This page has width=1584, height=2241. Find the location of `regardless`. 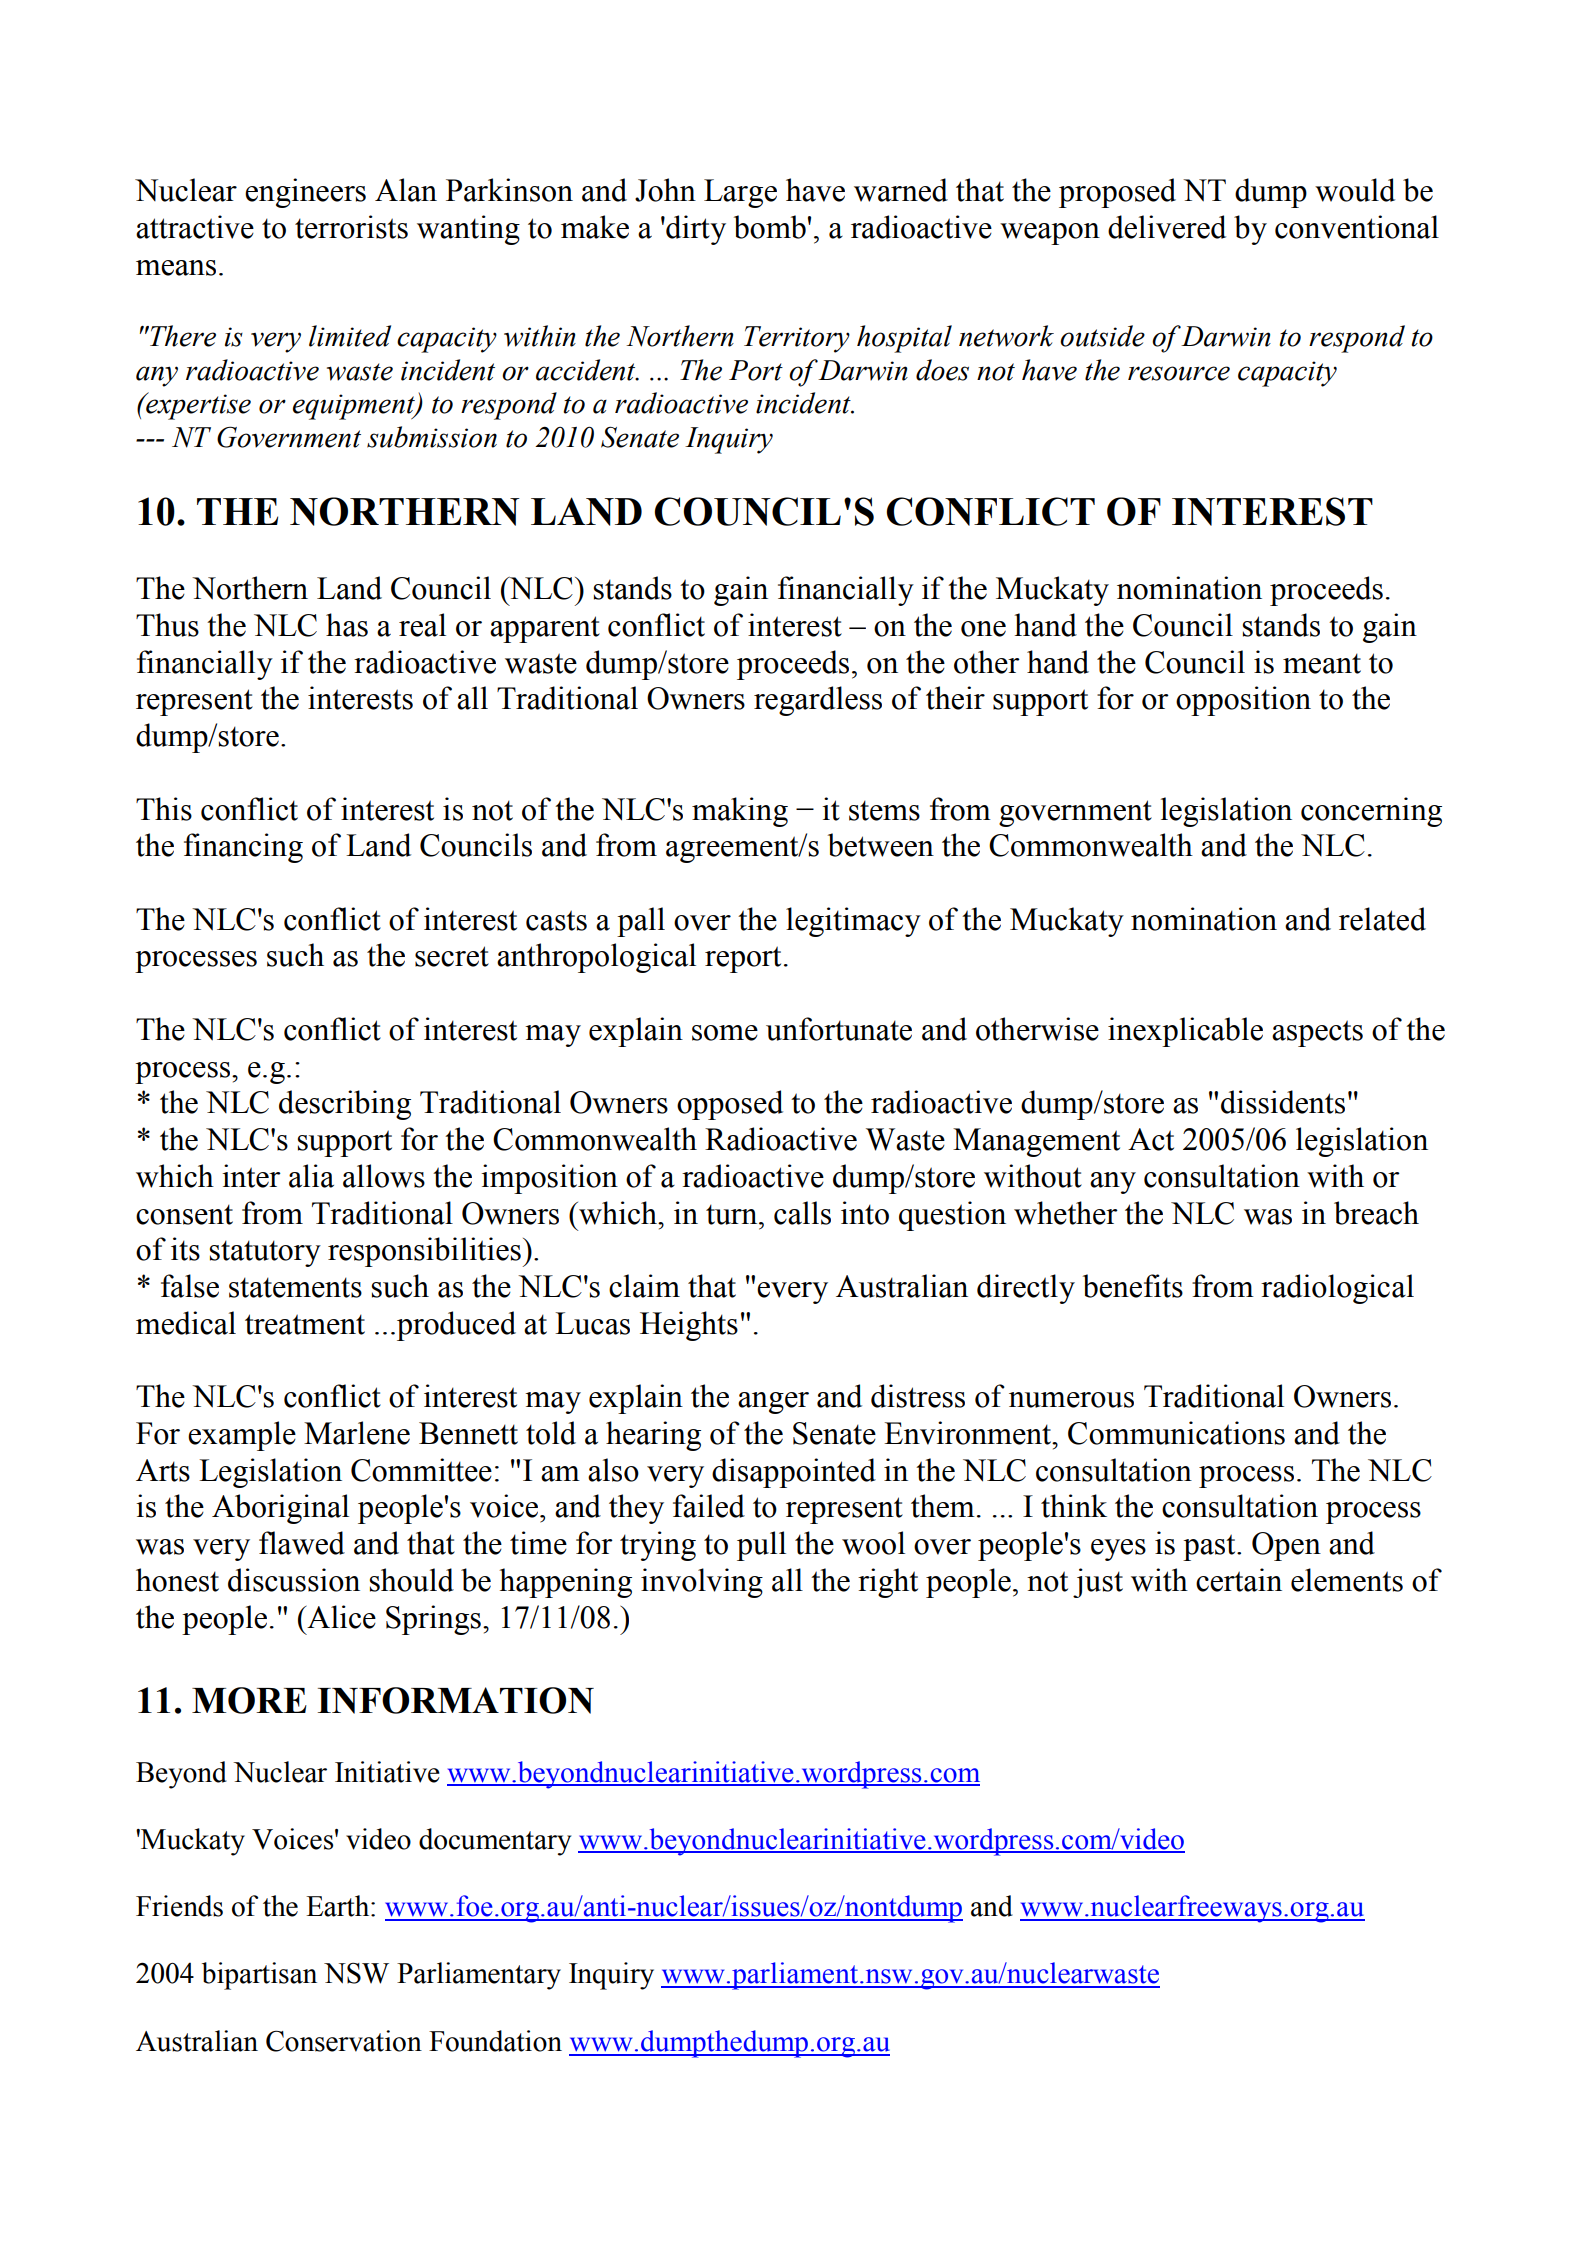

regardless is located at coordinates (818, 701).
